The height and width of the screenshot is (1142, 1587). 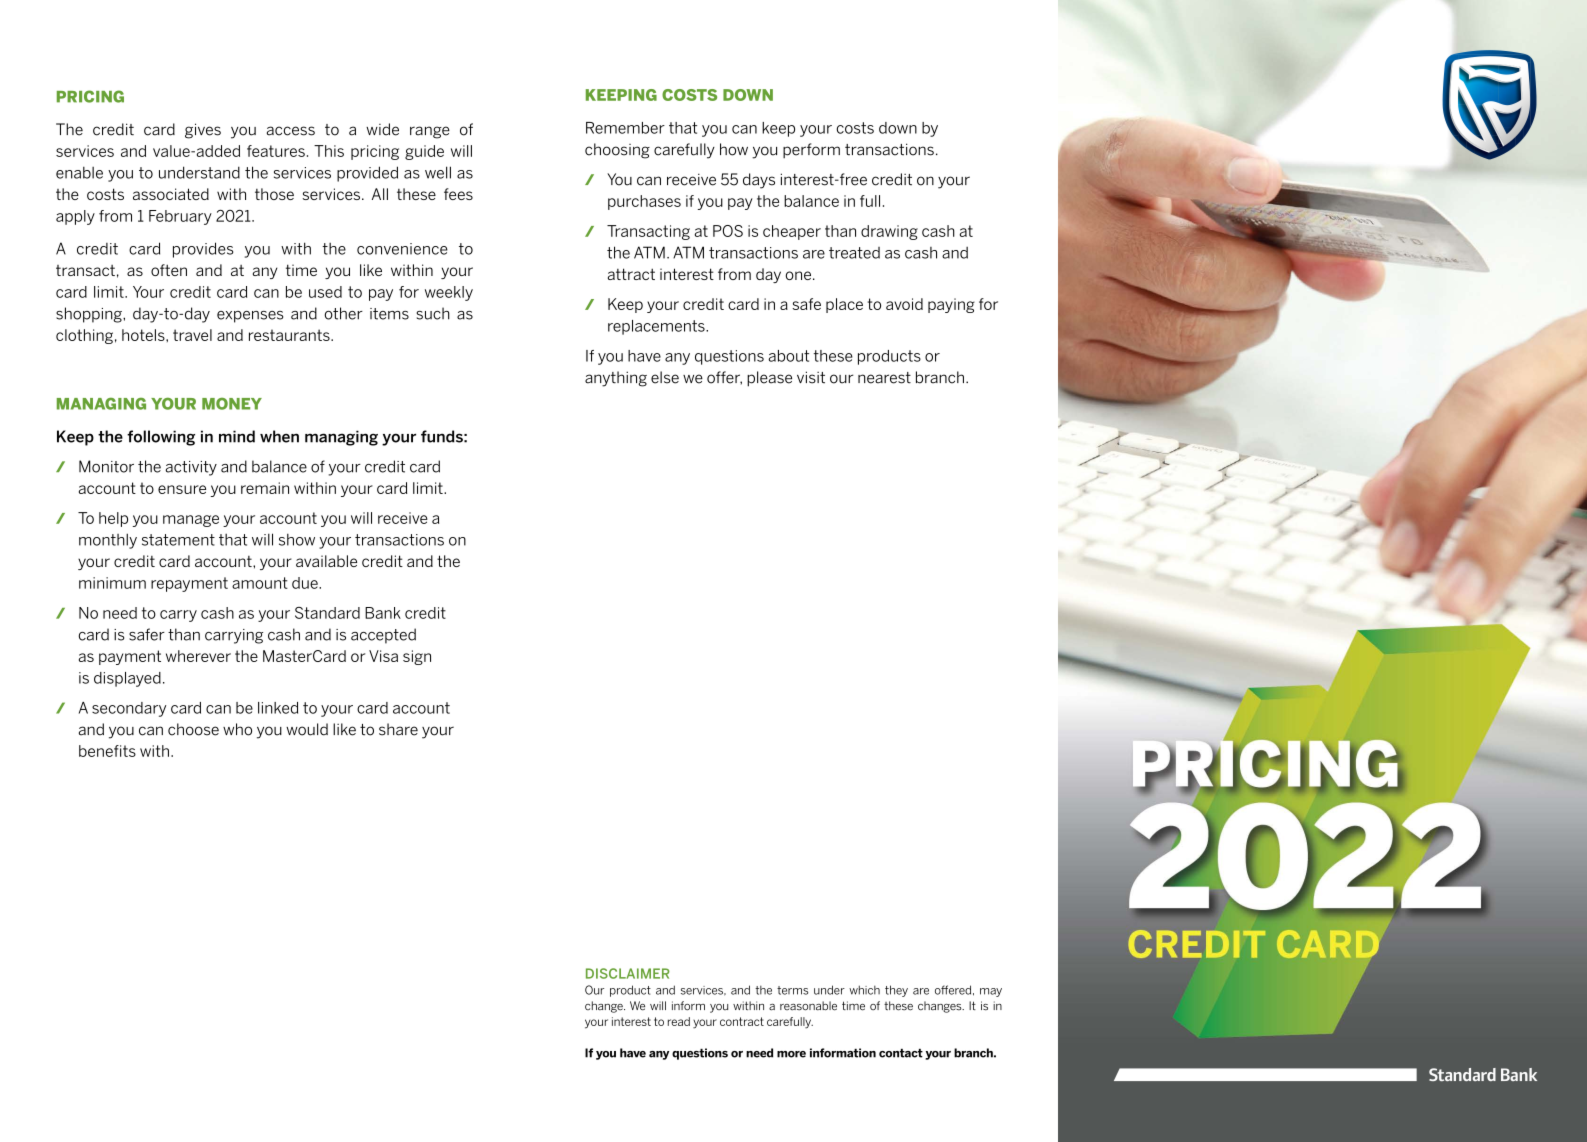 What do you see at coordinates (884, 378) in the screenshot?
I see `nearest` at bounding box center [884, 378].
